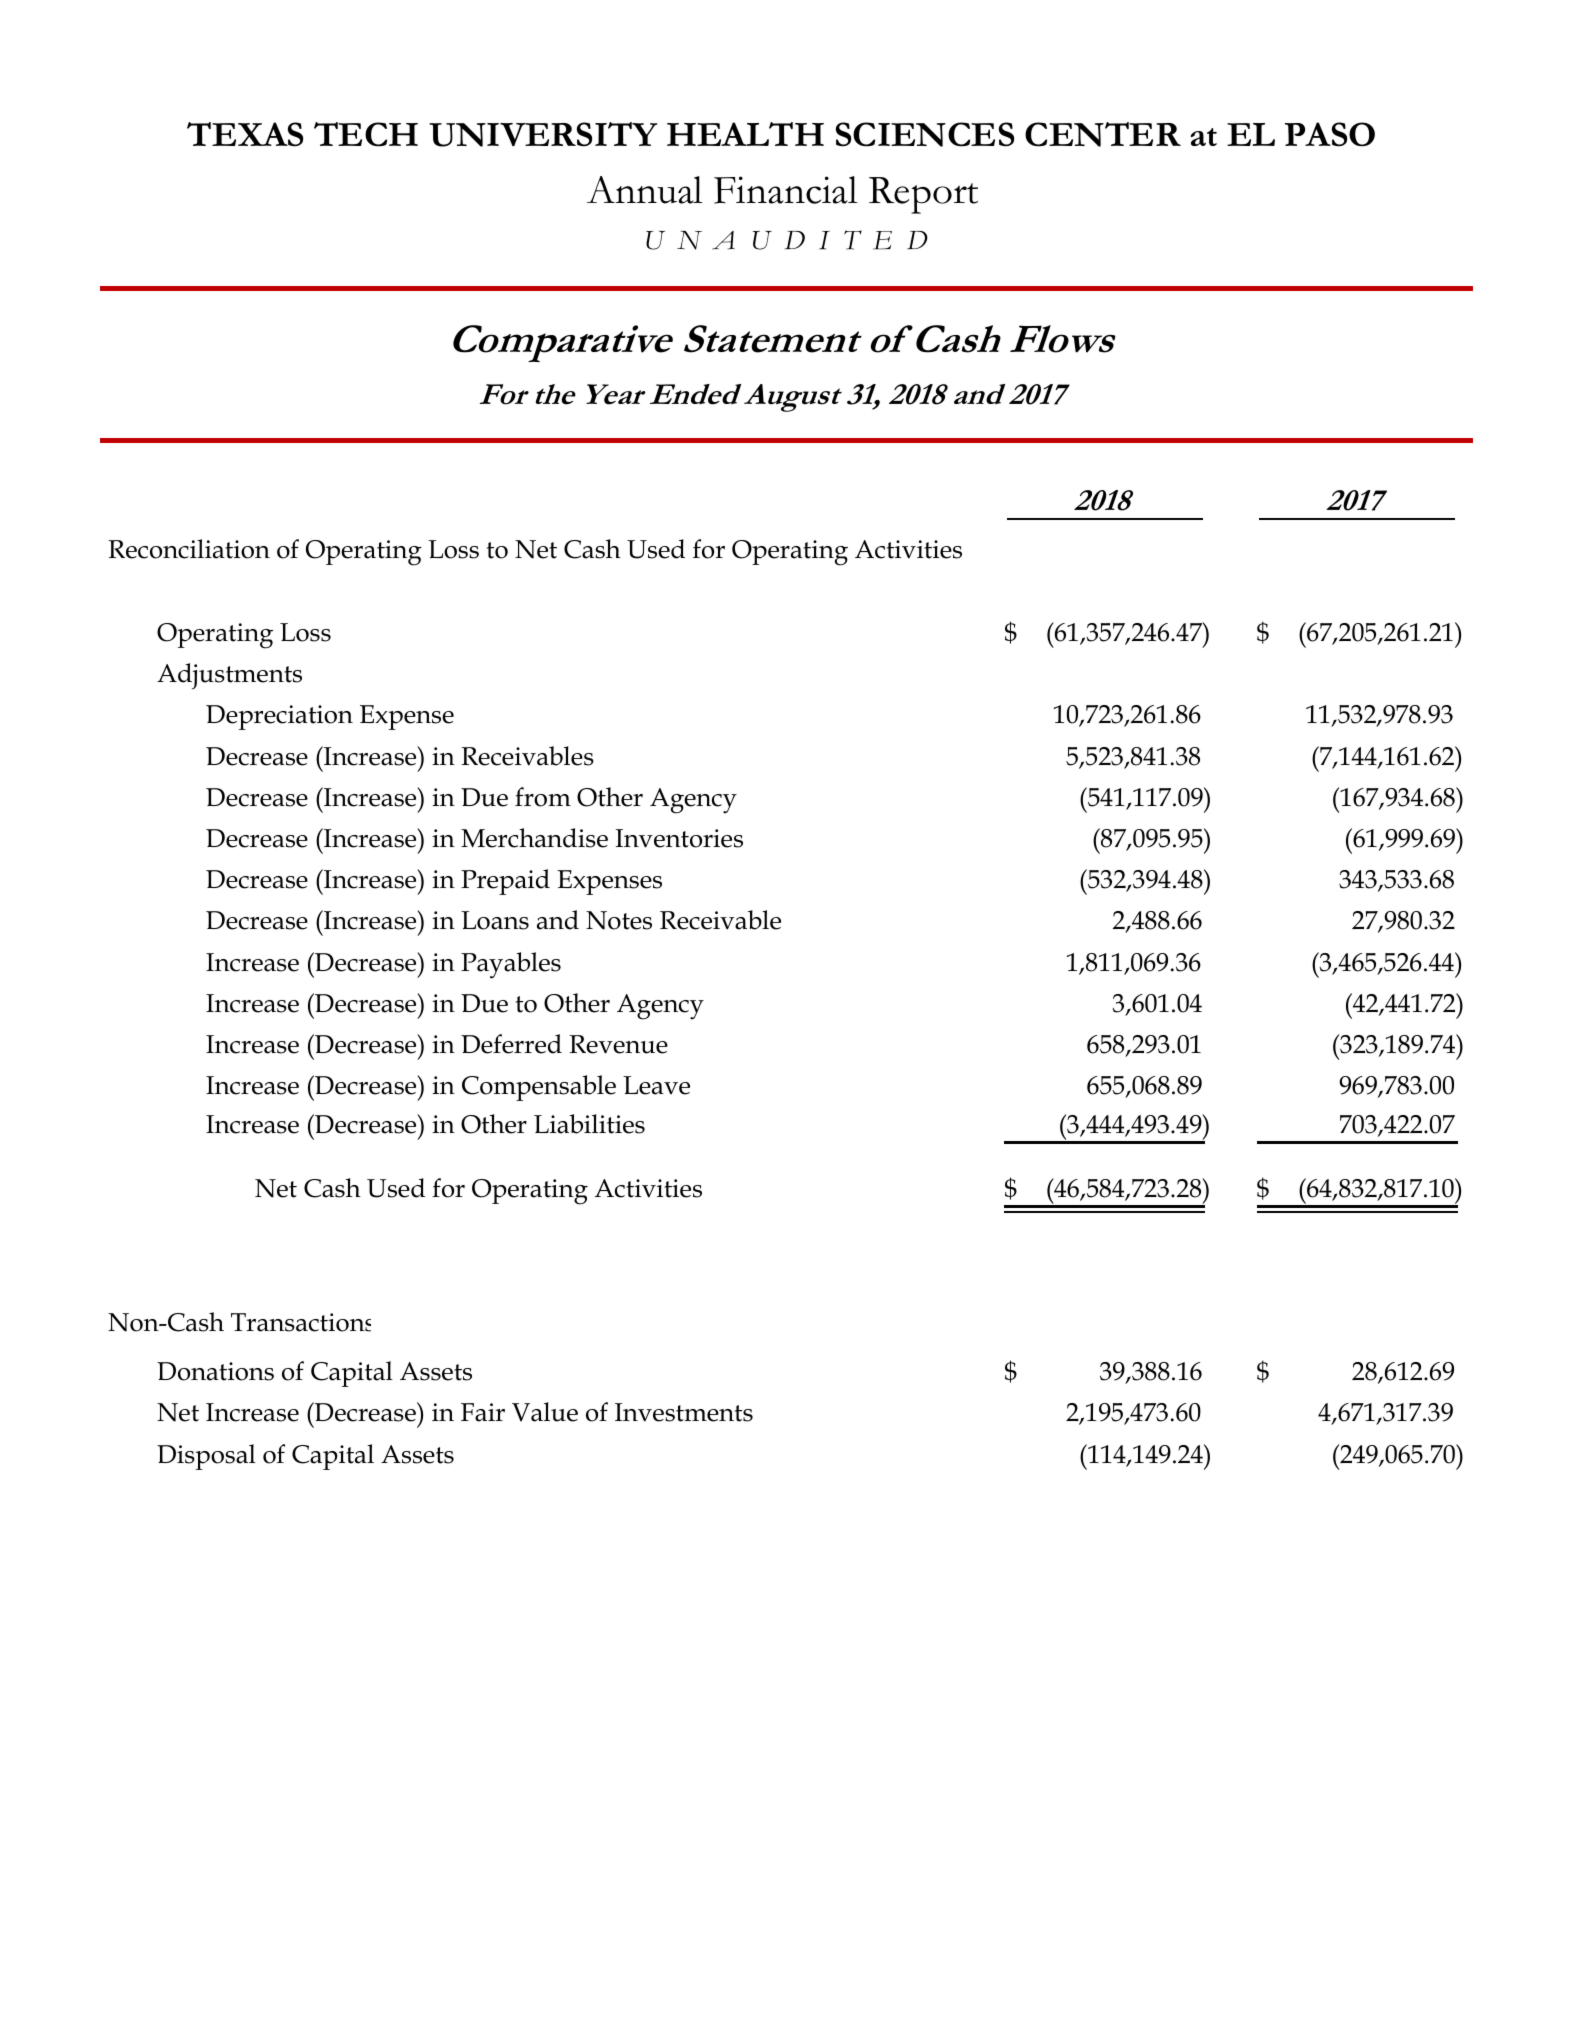 This screenshot has height=2040, width=1576. I want to click on TECH, so click(366, 134).
